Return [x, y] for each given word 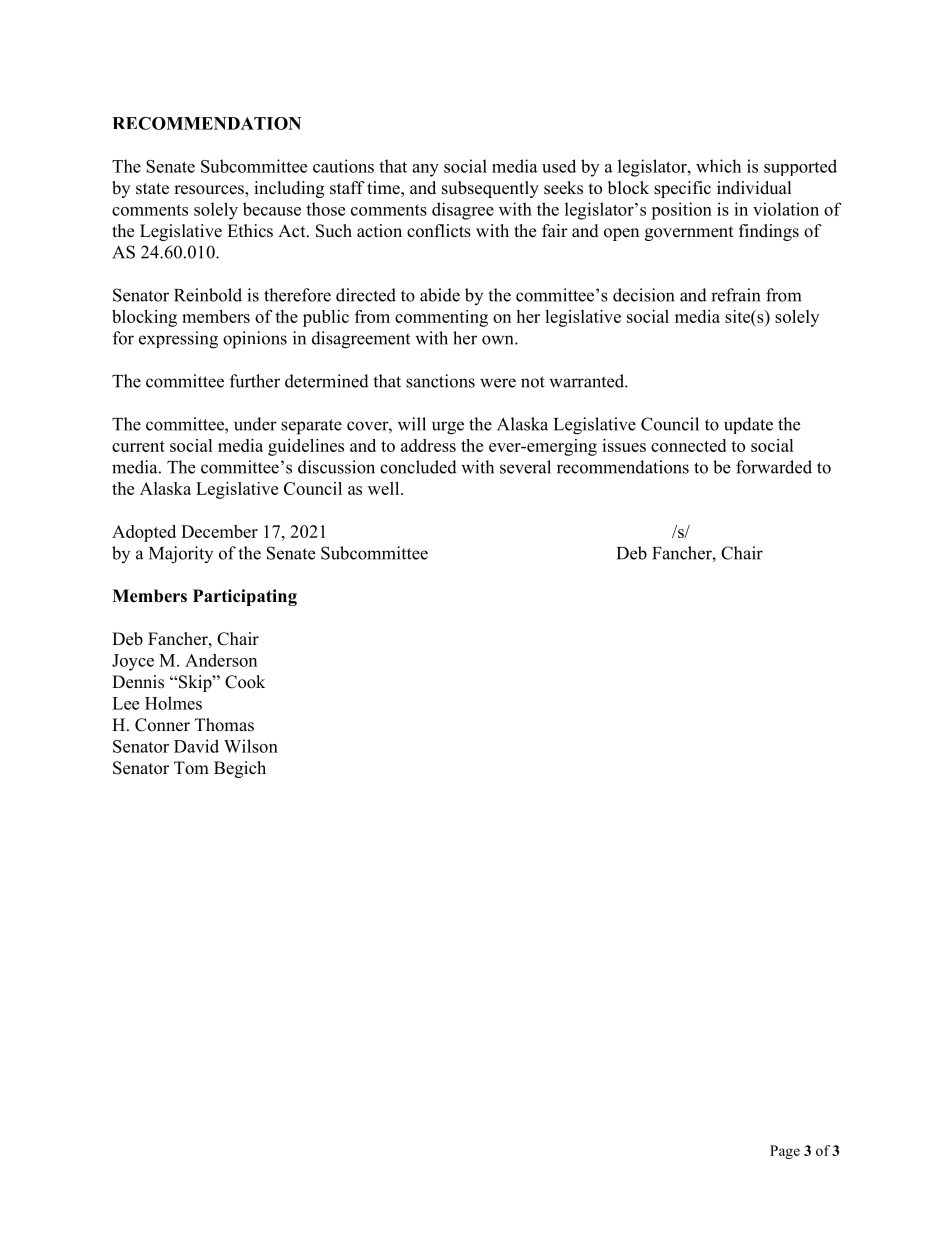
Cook [245, 682]
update [748, 425]
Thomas [224, 725]
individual [754, 188]
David [196, 746]
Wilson [251, 746]
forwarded [774, 467]
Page [785, 1152]
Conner [162, 725]
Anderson [221, 660]
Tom [191, 768]
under [255, 424]
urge [448, 428]
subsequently [490, 189]
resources [210, 191]
